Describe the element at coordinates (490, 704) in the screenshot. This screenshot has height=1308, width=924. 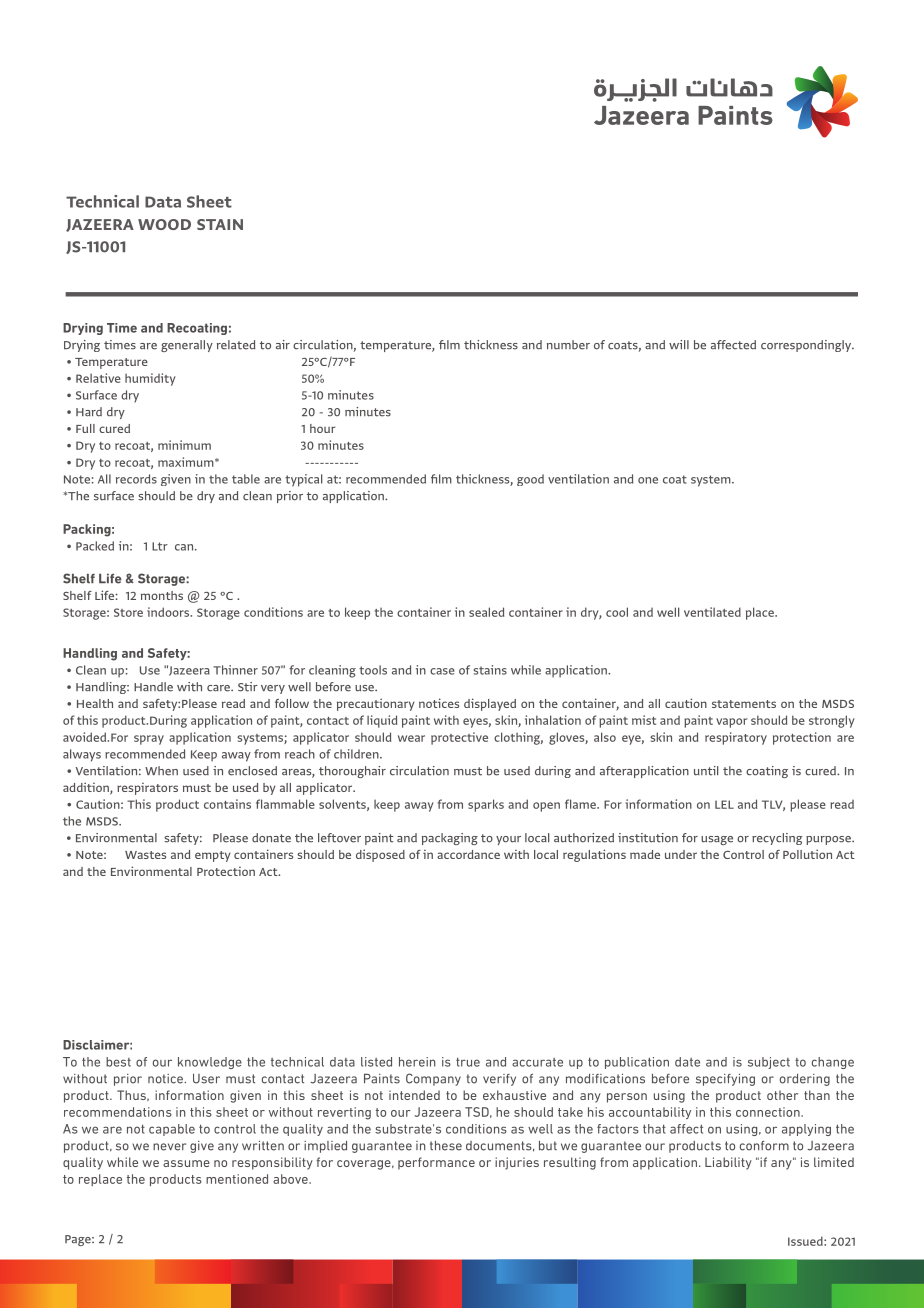
I see `displayed` at that location.
